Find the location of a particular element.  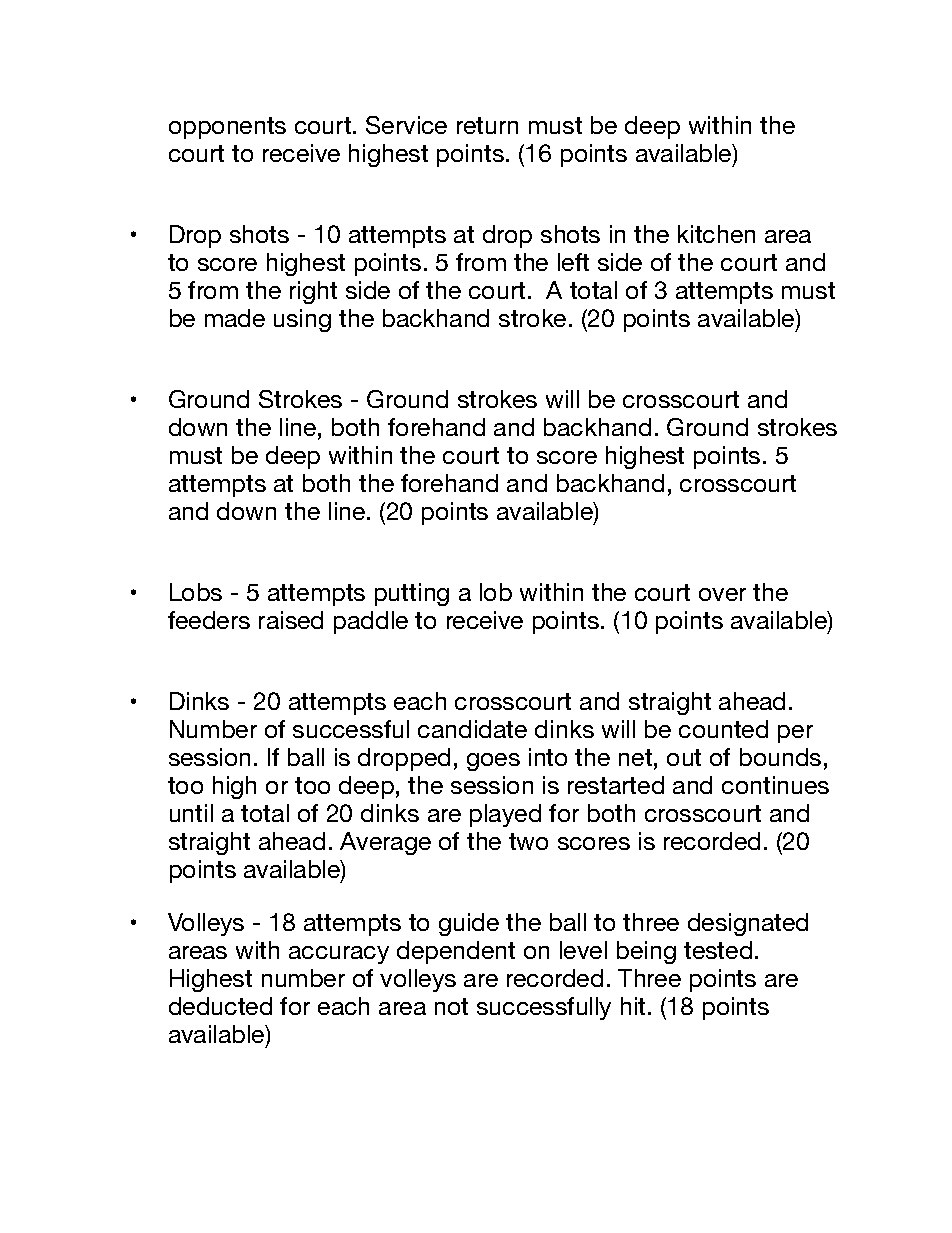

deducted is located at coordinates (220, 1006).
